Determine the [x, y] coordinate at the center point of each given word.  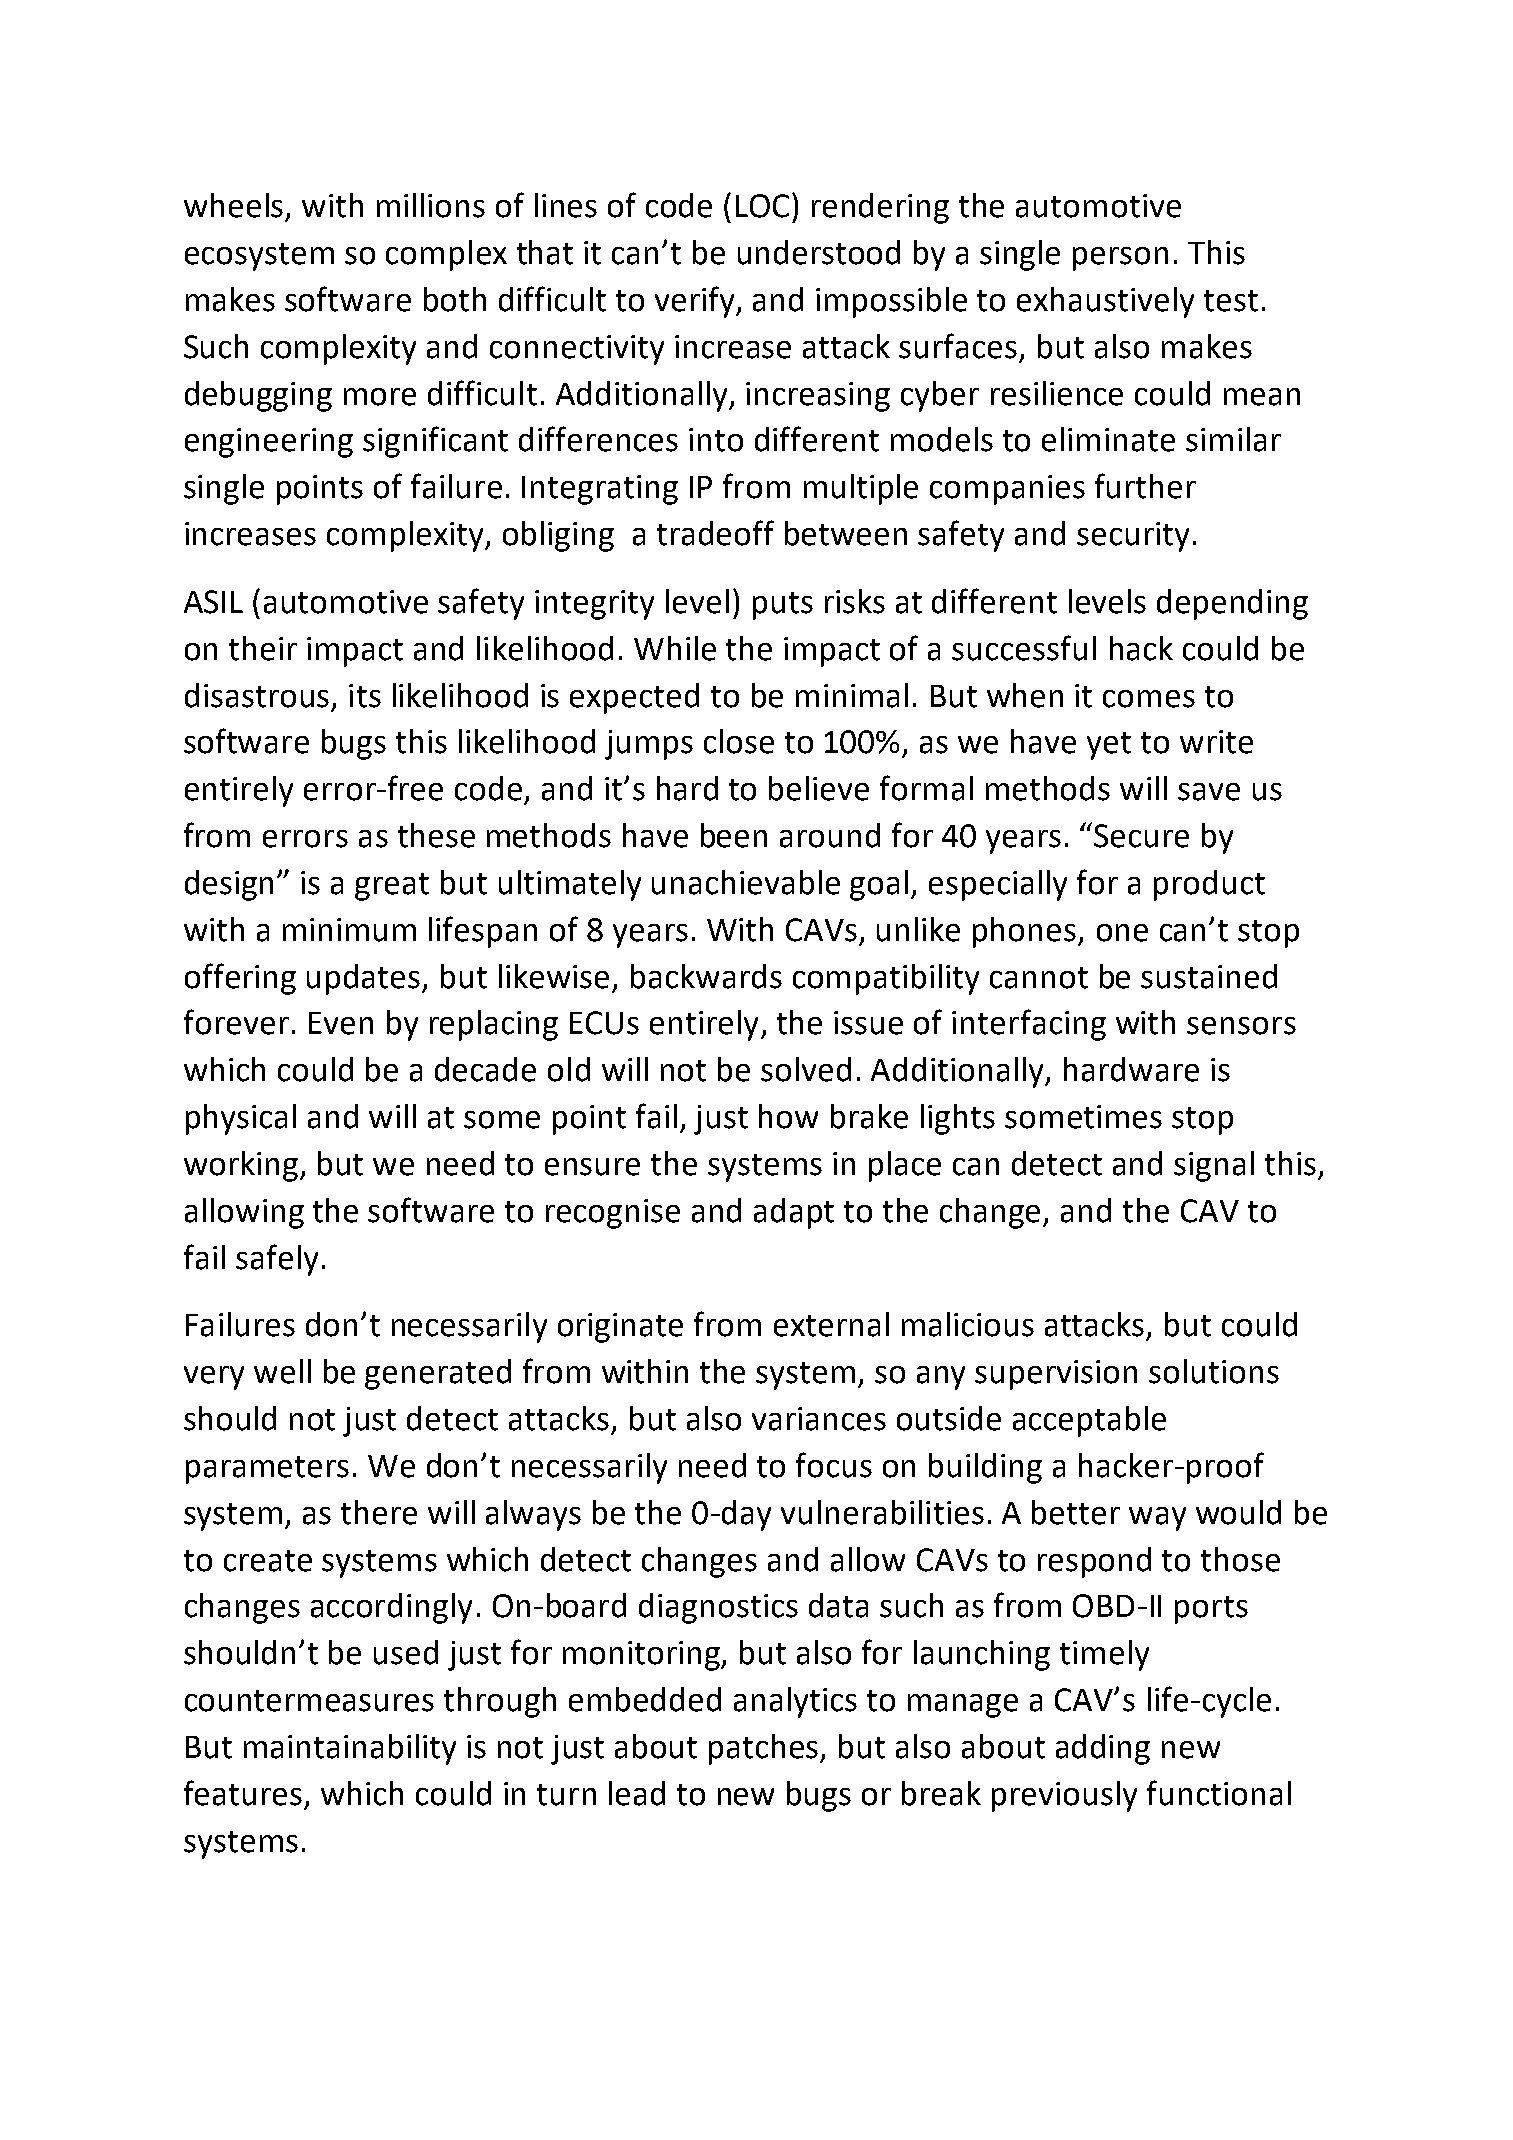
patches [765, 1749]
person [1120, 259]
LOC [762, 206]
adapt [794, 1213]
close [739, 741]
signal [1214, 1166]
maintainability [350, 1749]
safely [277, 1260]
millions [431, 205]
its [365, 696]
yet [1109, 746]
